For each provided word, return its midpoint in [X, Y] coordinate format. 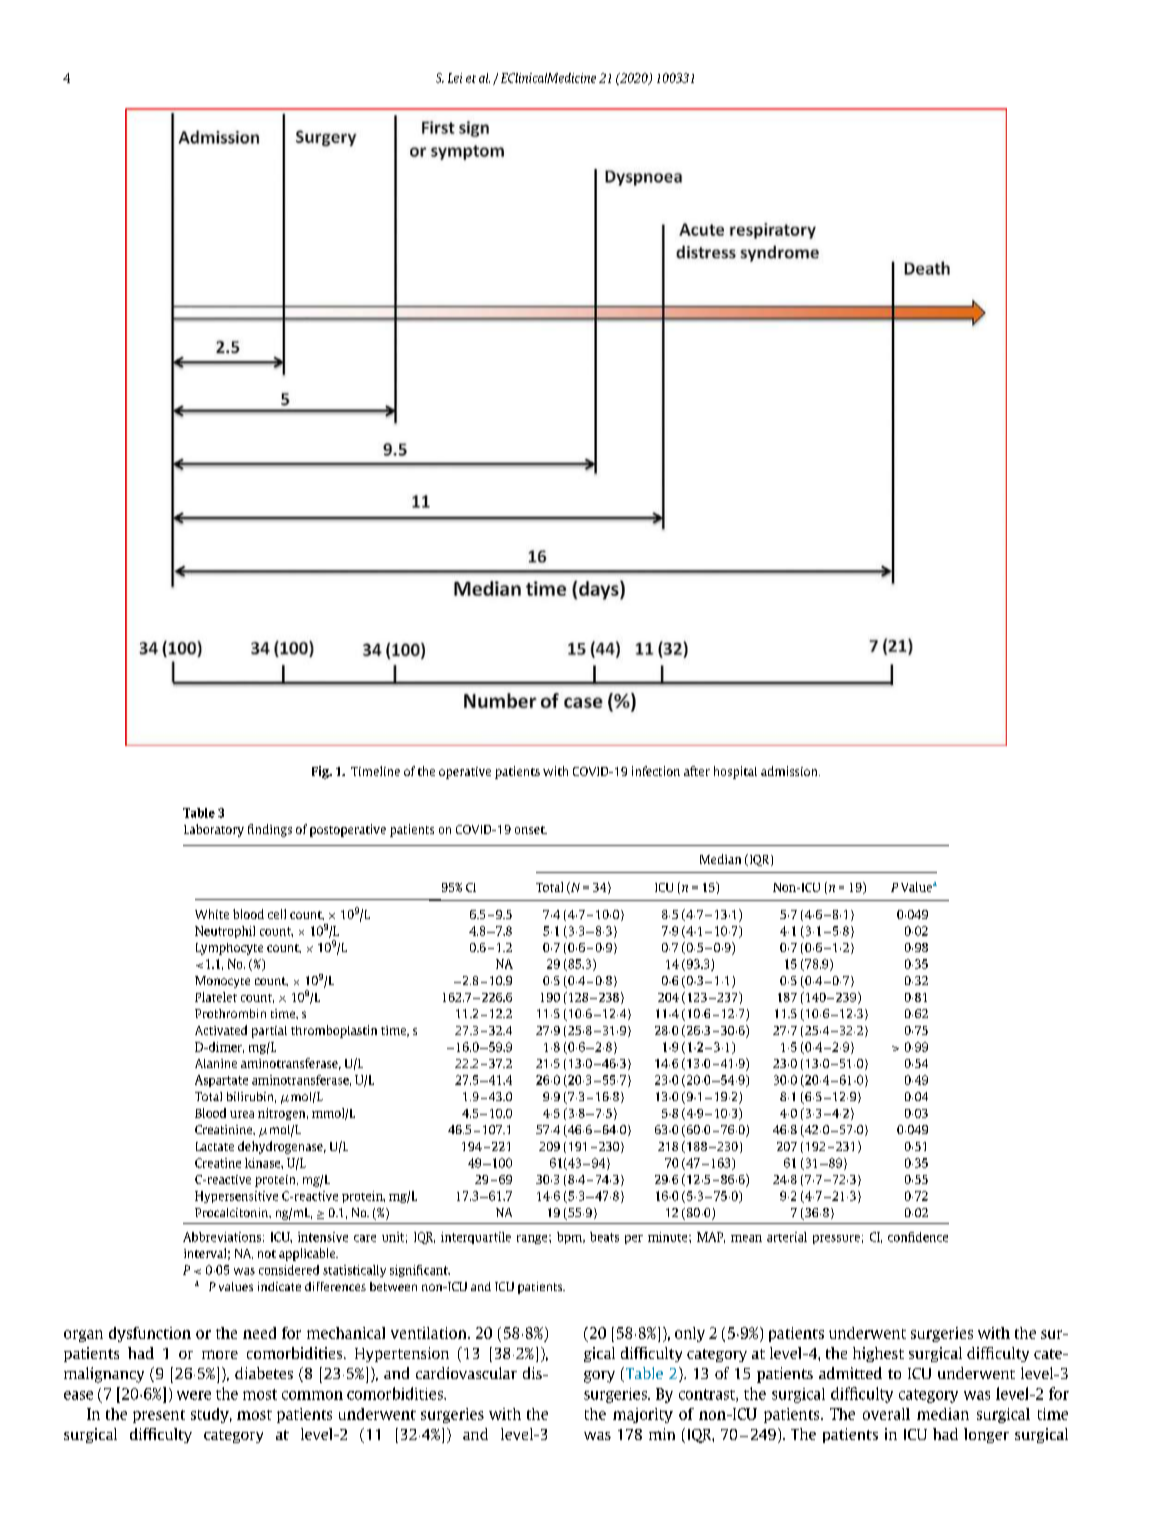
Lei [455, 78]
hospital [735, 772]
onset [531, 830]
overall [886, 1414]
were [194, 1395]
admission [790, 771]
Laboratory [214, 830]
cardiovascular [466, 1373]
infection [656, 771]
